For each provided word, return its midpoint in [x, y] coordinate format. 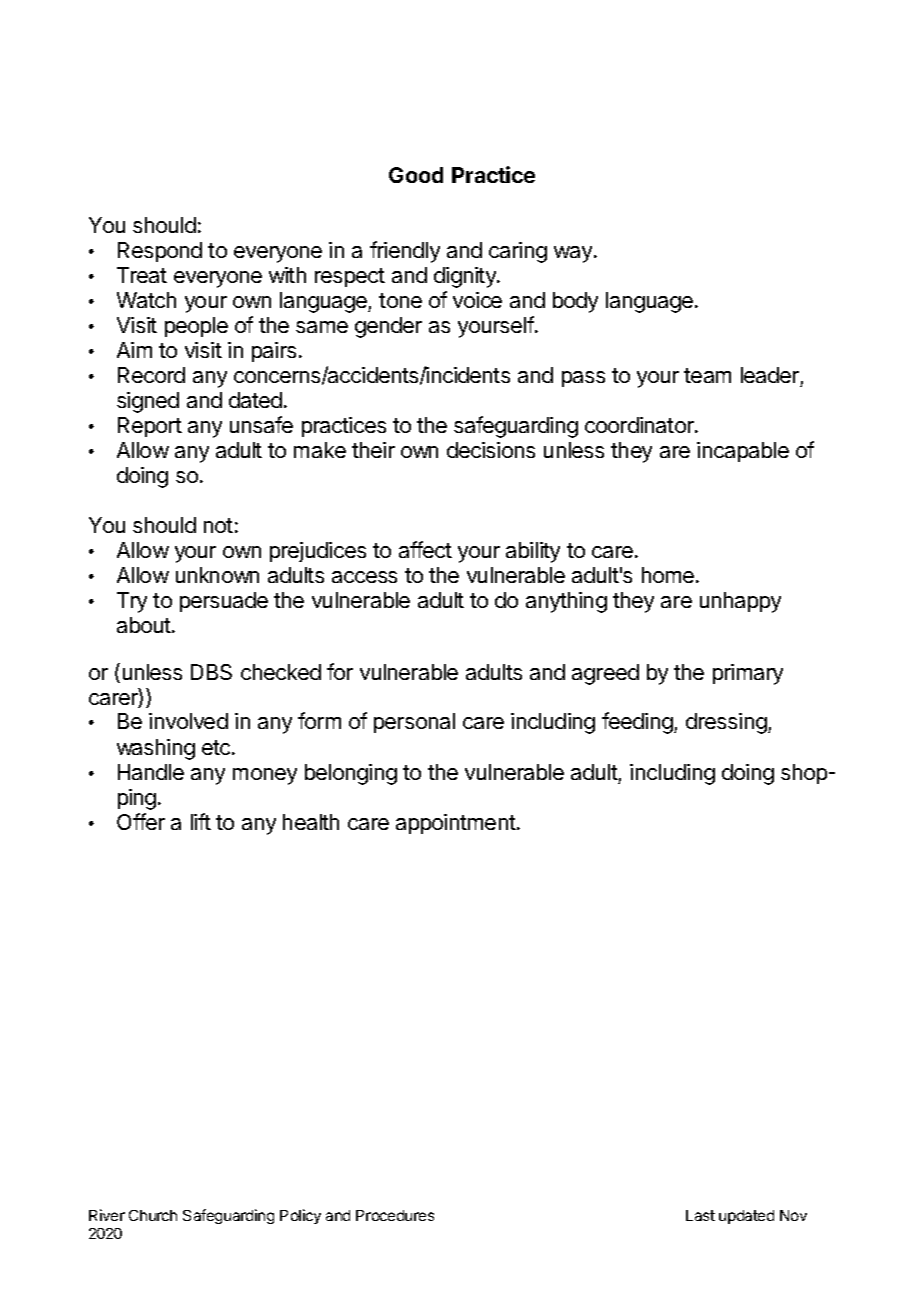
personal [414, 723]
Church [153, 1215]
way [574, 254]
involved [188, 721]
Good [416, 175]
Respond [160, 252]
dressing [727, 723]
